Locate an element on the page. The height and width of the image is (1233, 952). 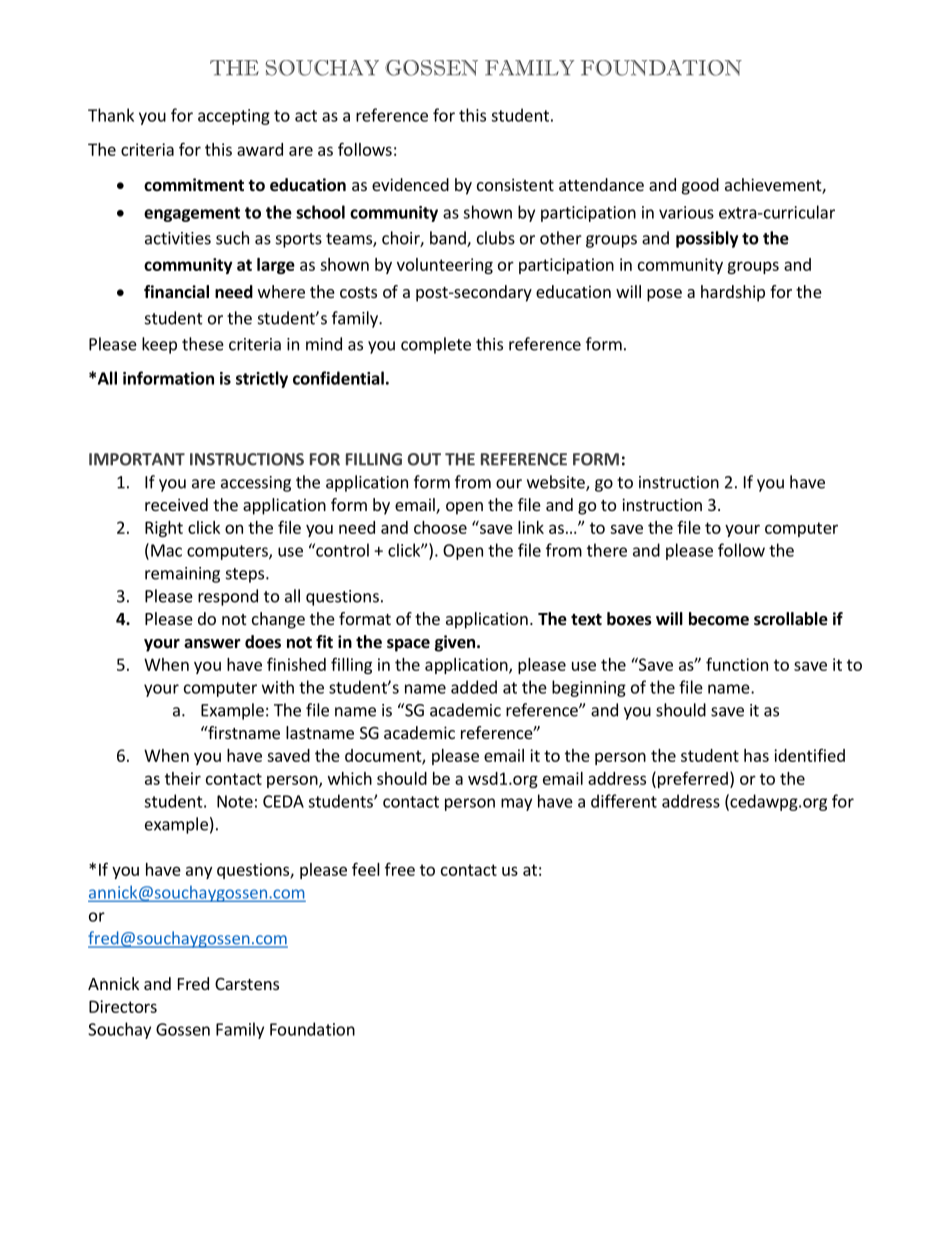
evidenced is located at coordinates (410, 184).
